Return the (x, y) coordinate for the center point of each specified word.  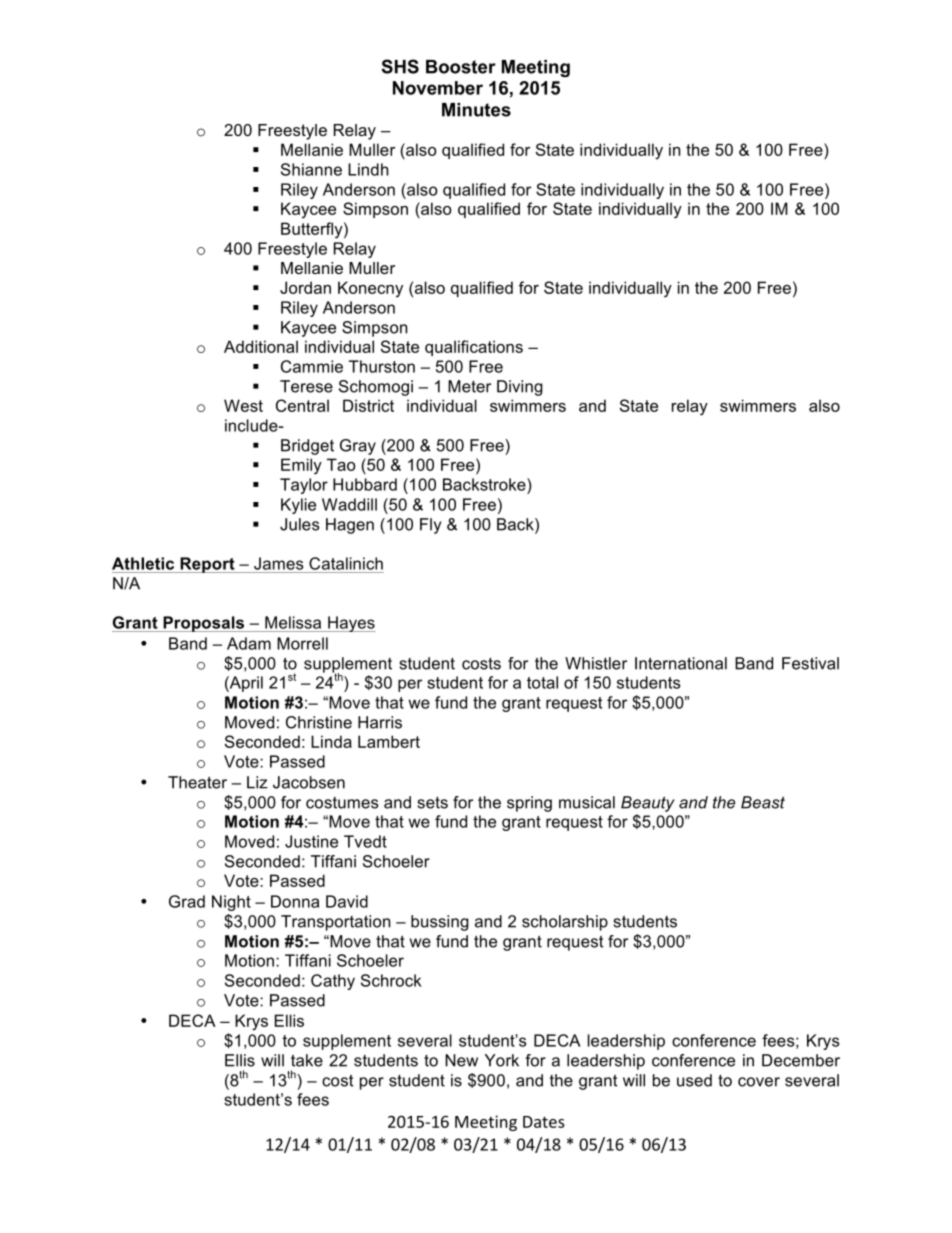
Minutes (476, 110)
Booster (461, 67)
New (461, 1060)
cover (759, 1082)
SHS (400, 66)
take (307, 1060)
